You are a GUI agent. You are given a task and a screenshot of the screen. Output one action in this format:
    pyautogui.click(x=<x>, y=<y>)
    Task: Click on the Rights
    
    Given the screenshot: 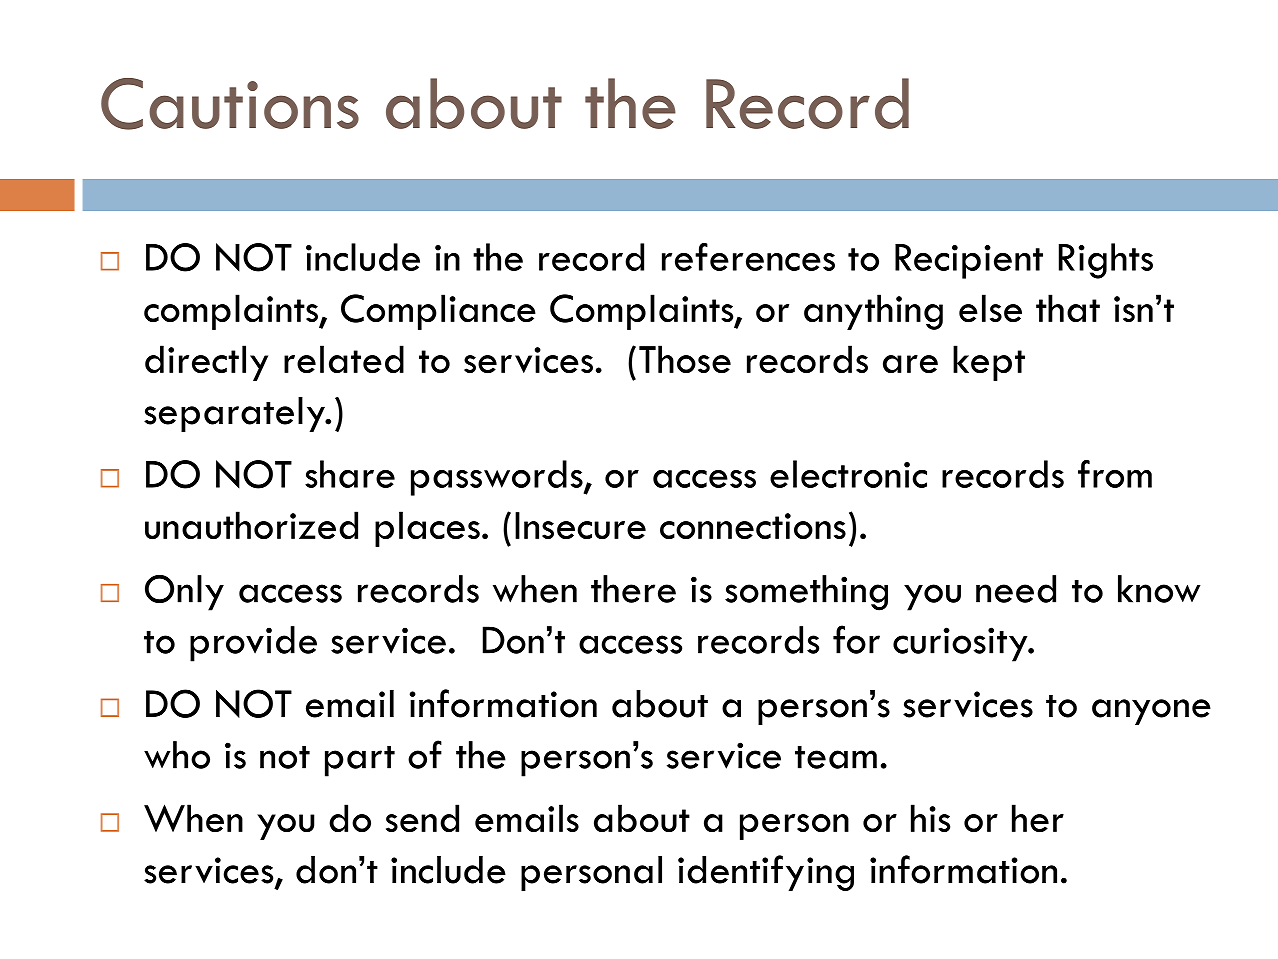 What is the action you would take?
    pyautogui.click(x=1106, y=261)
